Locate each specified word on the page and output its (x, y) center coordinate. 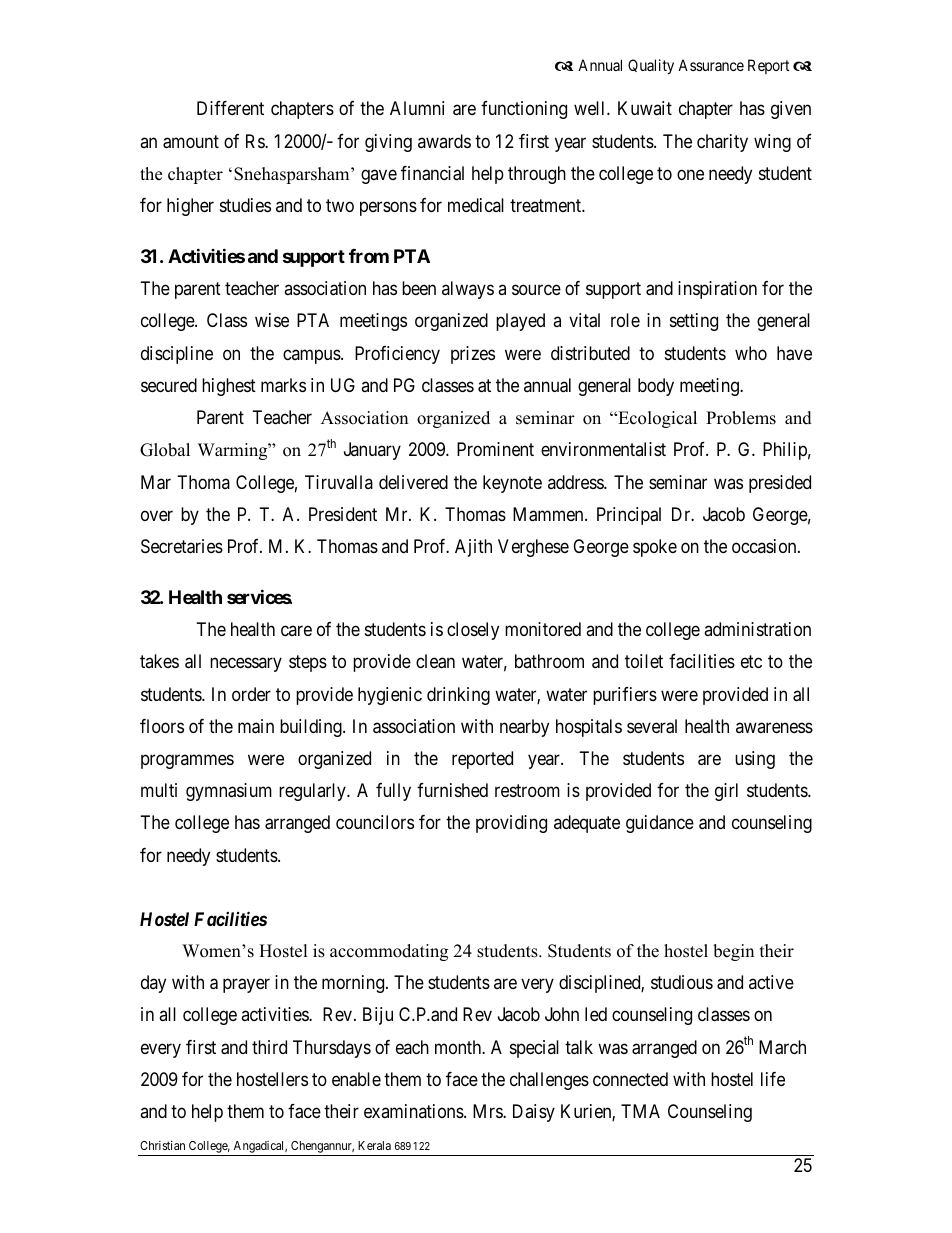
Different (230, 108)
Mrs (488, 1111)
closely (473, 631)
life (773, 1079)
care (296, 630)
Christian (162, 1145)
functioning (524, 110)
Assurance (711, 65)
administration (757, 629)
